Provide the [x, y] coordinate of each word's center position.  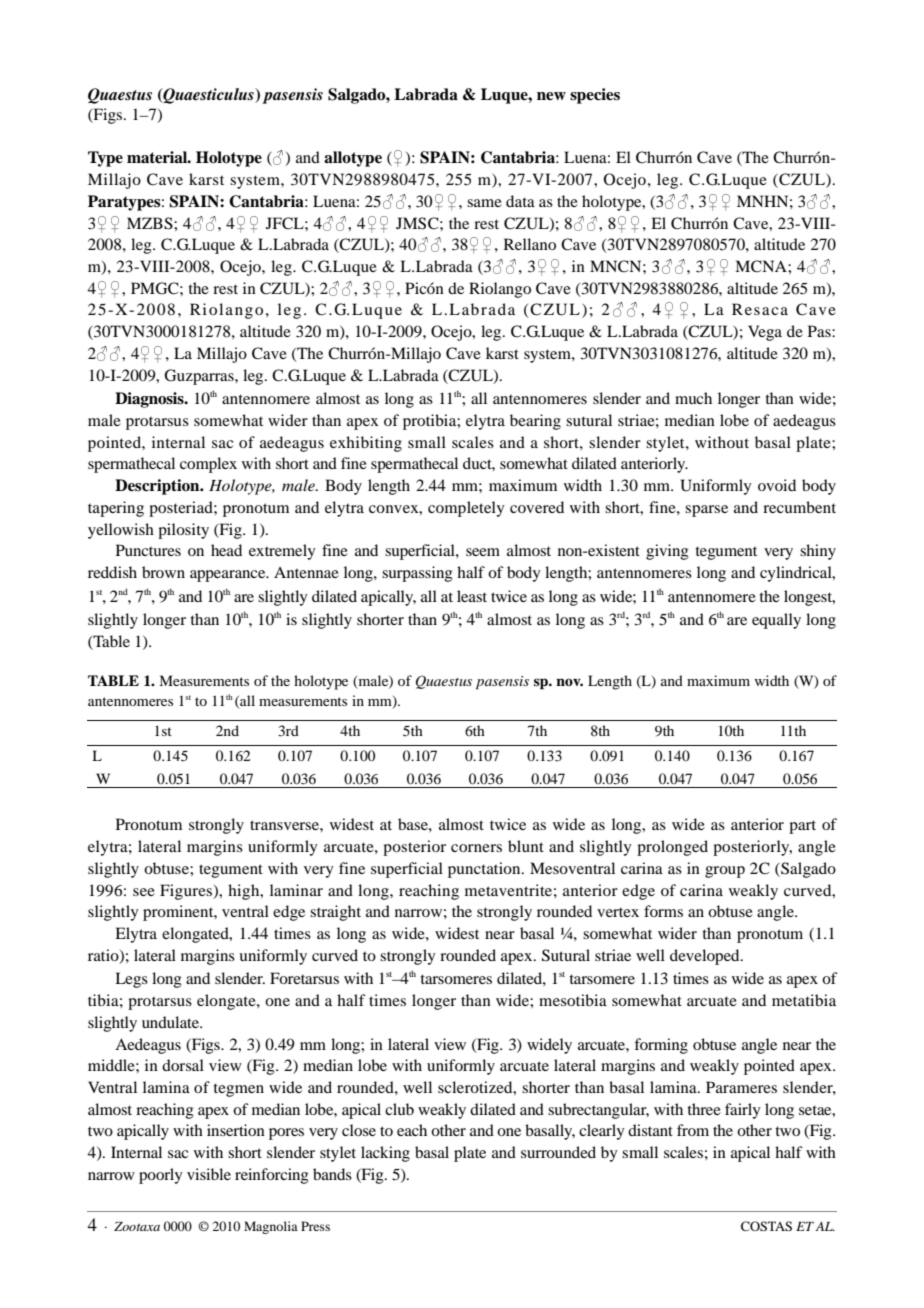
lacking [385, 1154]
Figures [187, 892]
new [551, 96]
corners [476, 848]
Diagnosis [150, 400]
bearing [535, 422]
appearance [229, 576]
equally [776, 621]
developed [706, 957]
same [484, 203]
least [472, 596]
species [595, 96]
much [693, 398]
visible [209, 1174]
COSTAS [766, 1226]
